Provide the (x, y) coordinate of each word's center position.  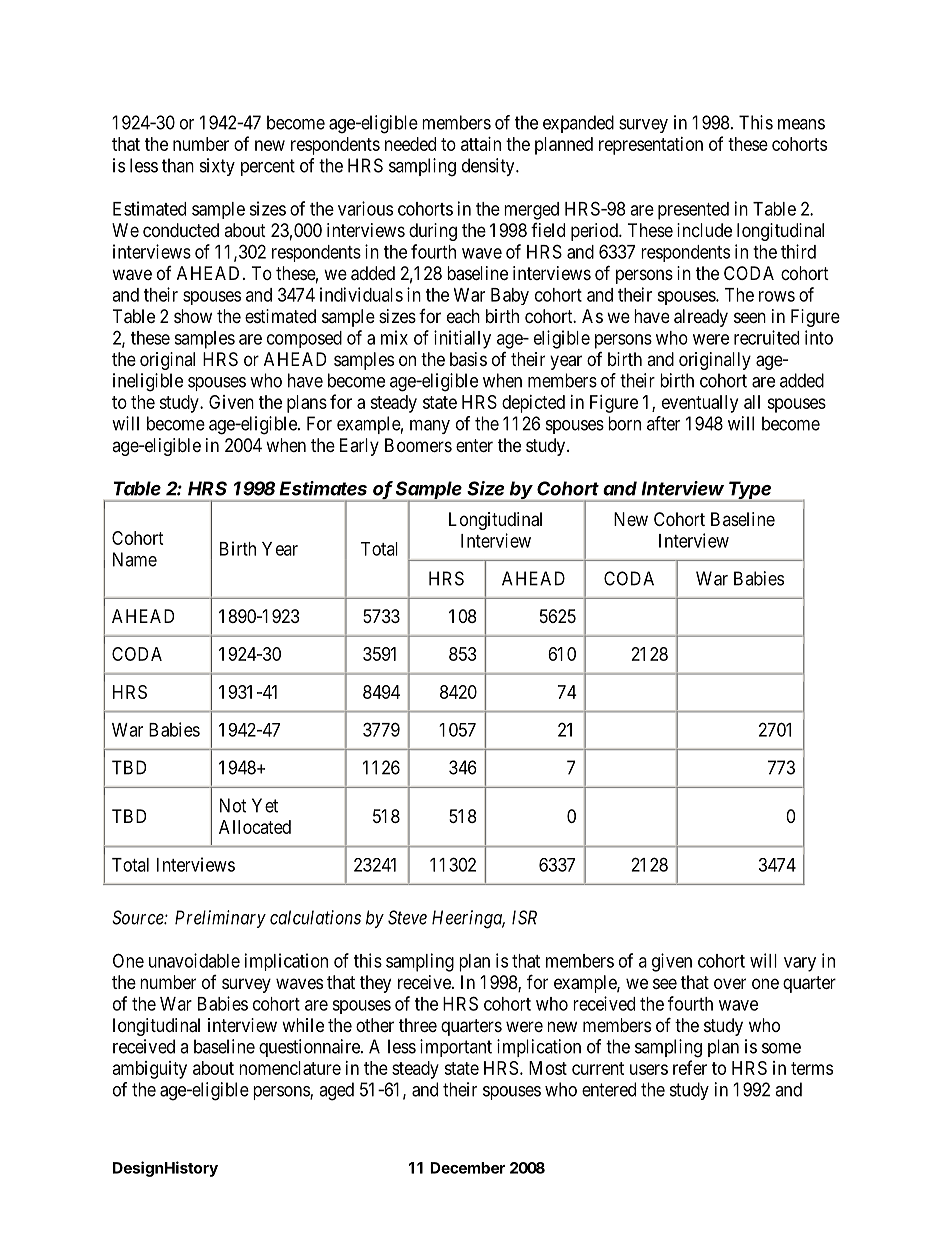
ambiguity (150, 1070)
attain (481, 144)
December (467, 1168)
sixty (217, 167)
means (801, 124)
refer (690, 1067)
